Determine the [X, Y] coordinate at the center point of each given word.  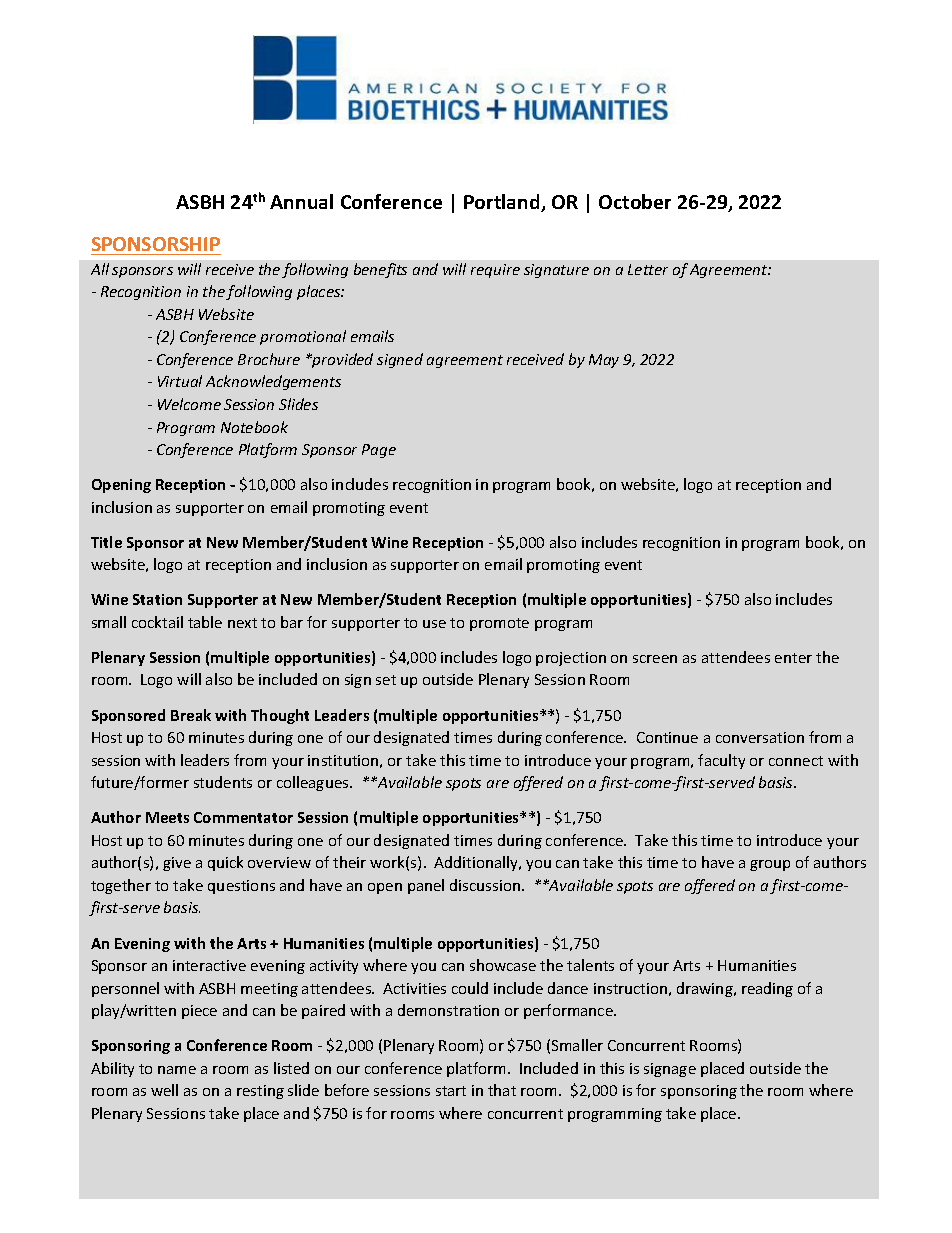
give [177, 864]
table [205, 622]
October [635, 201]
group [770, 865]
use [434, 624]
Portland [503, 203]
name [177, 1070]
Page [379, 451]
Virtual [180, 381]
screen [655, 659]
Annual [301, 201]
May [604, 361]
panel [426, 886]
